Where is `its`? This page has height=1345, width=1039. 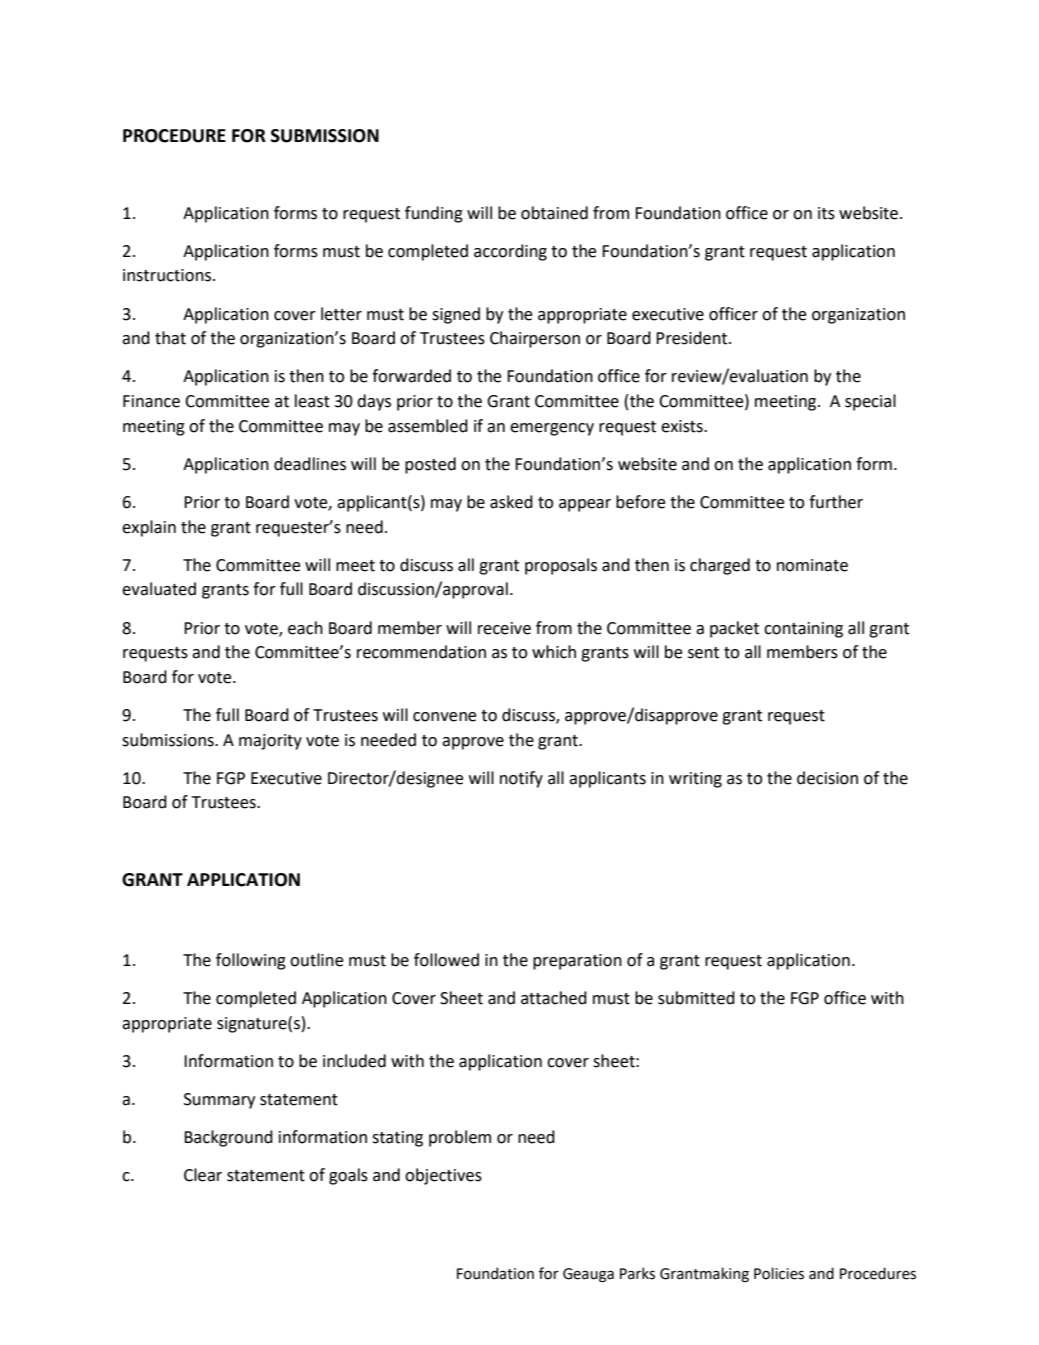 its is located at coordinates (826, 213).
